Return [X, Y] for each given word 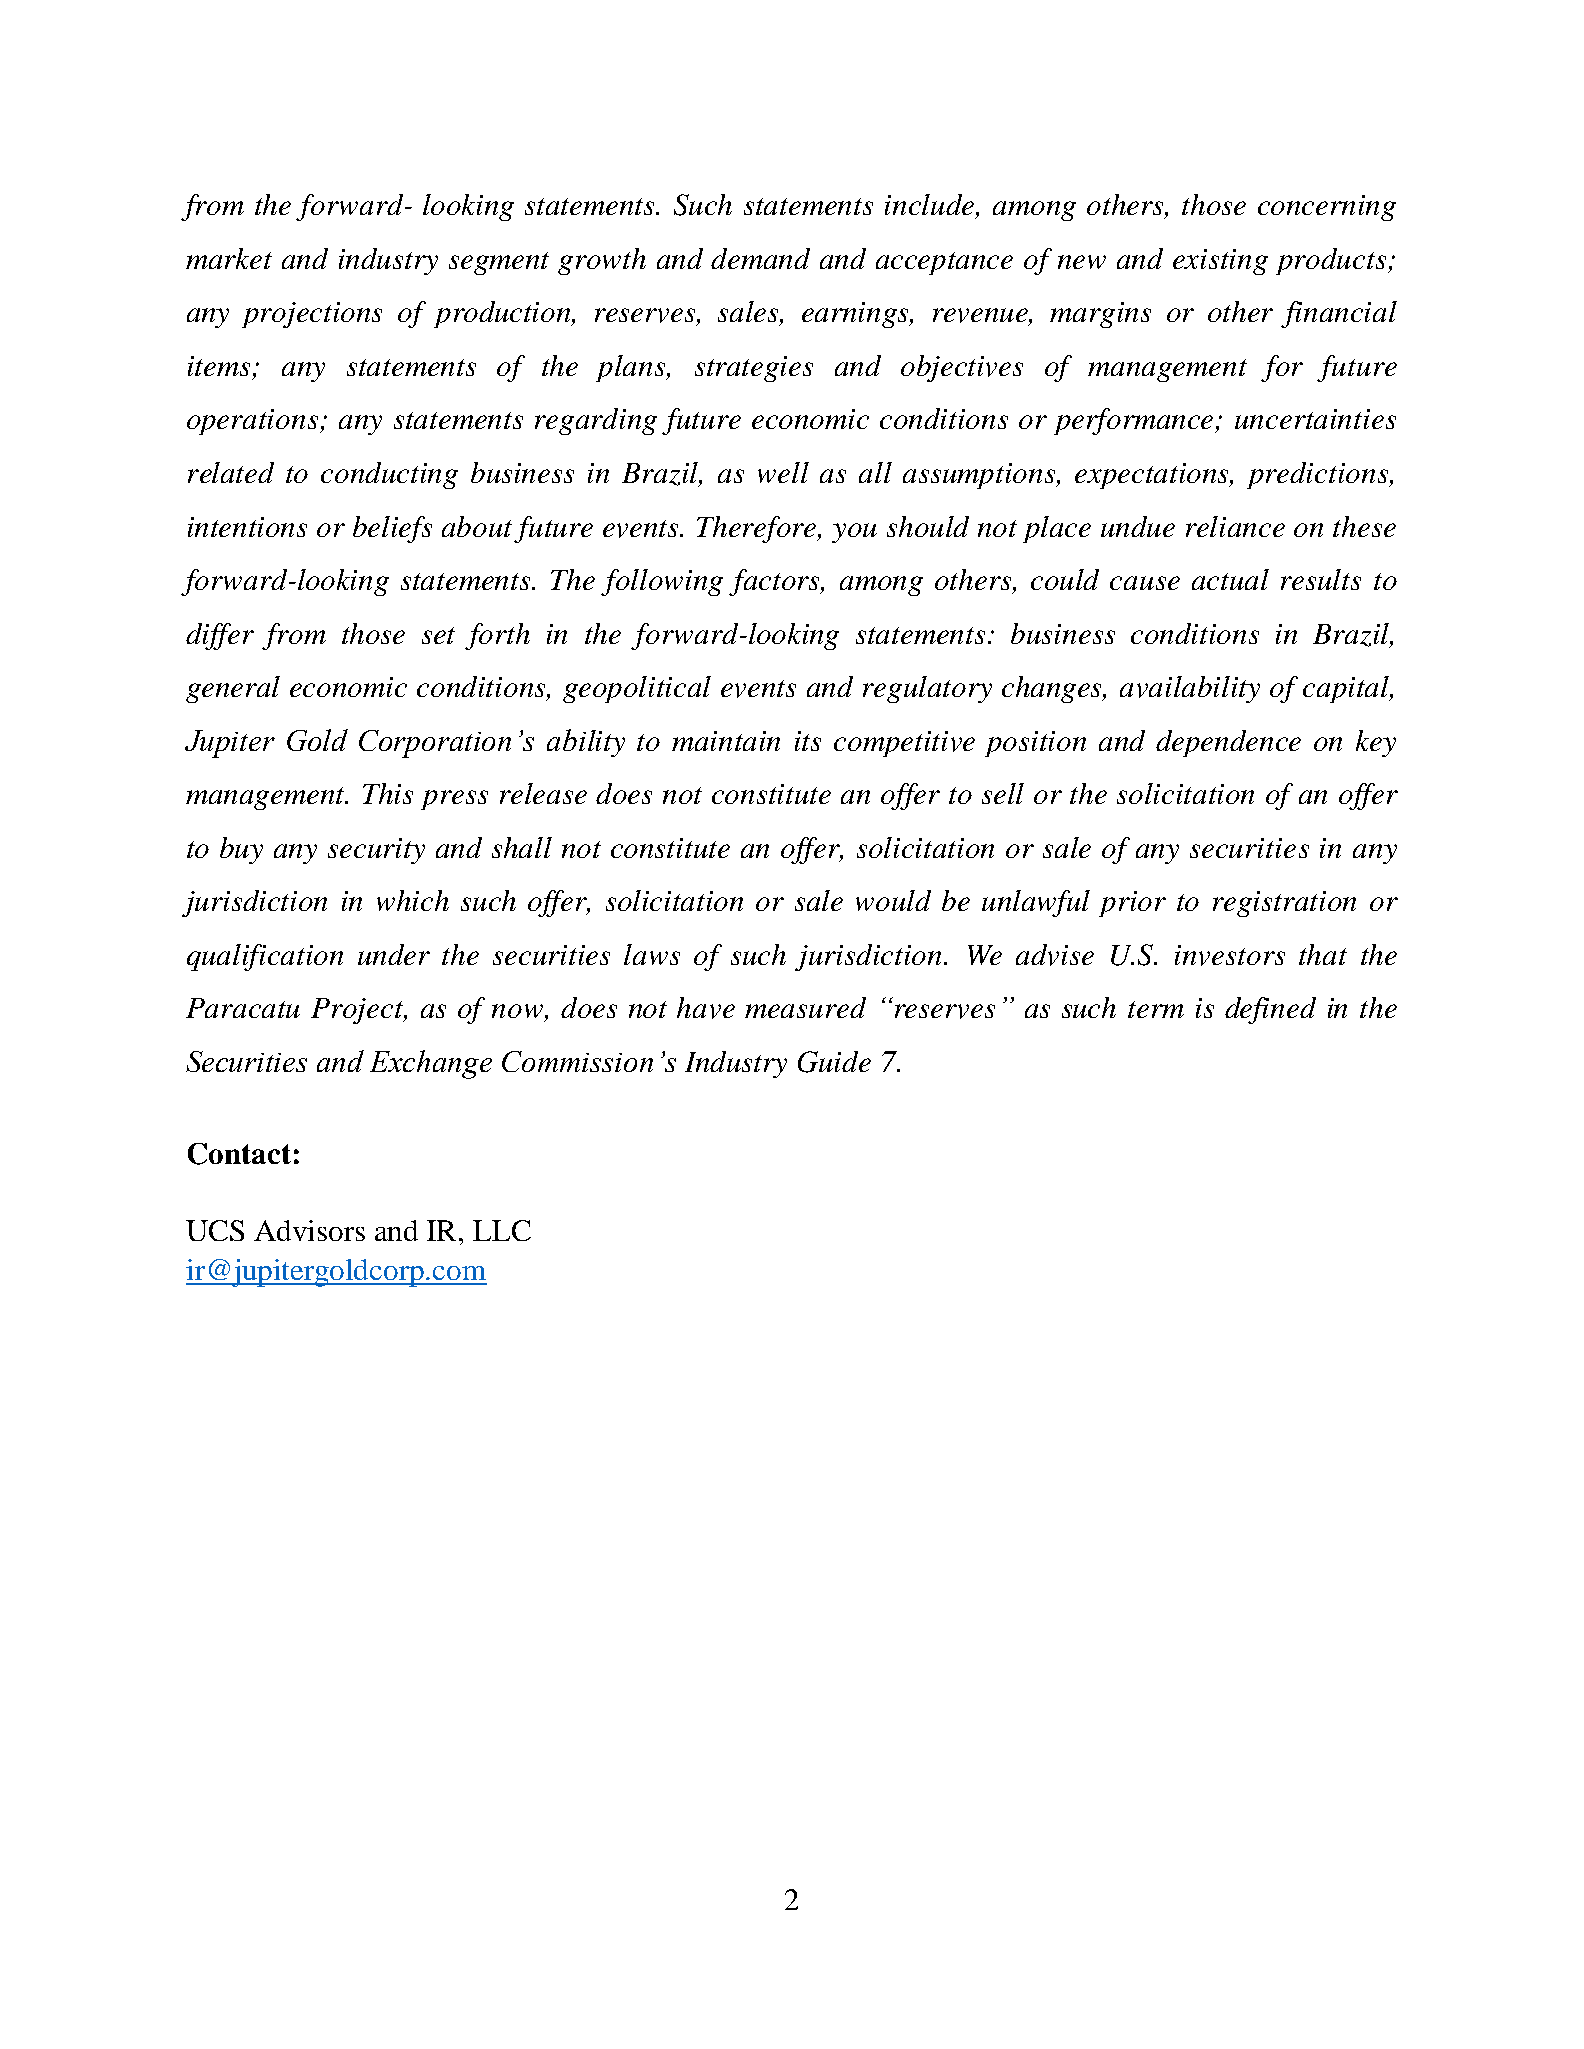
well [783, 472]
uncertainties [1315, 419]
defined [1270, 1010]
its [808, 741]
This [388, 793]
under [394, 954]
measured [805, 1007]
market [229, 258]
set [438, 635]
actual [1230, 579]
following [662, 582]
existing [1220, 262]
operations [254, 422]
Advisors [309, 1230]
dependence [1228, 743]
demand [760, 258]
